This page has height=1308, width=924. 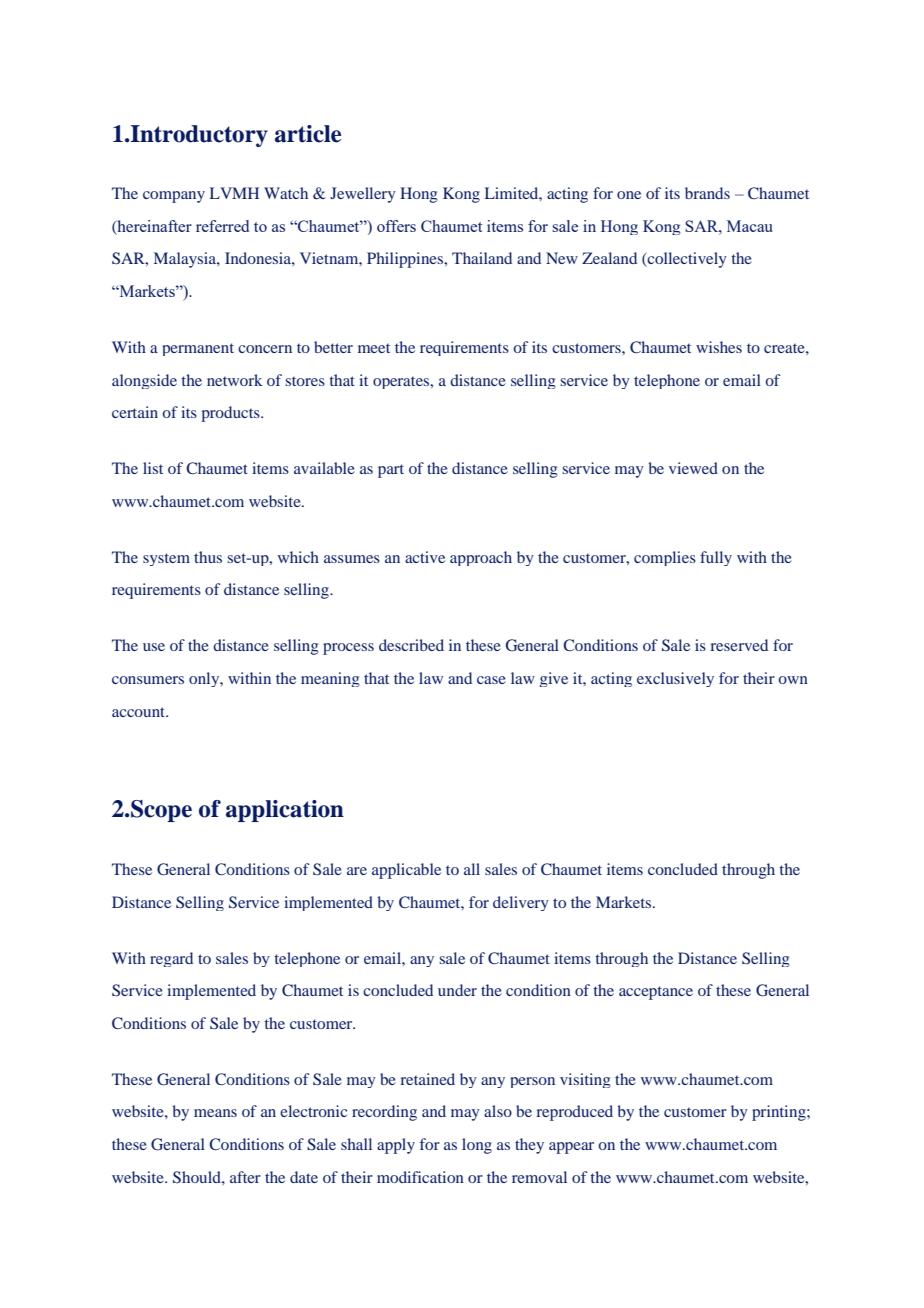 What do you see at coordinates (215, 1113) in the page?
I see `means` at bounding box center [215, 1113].
